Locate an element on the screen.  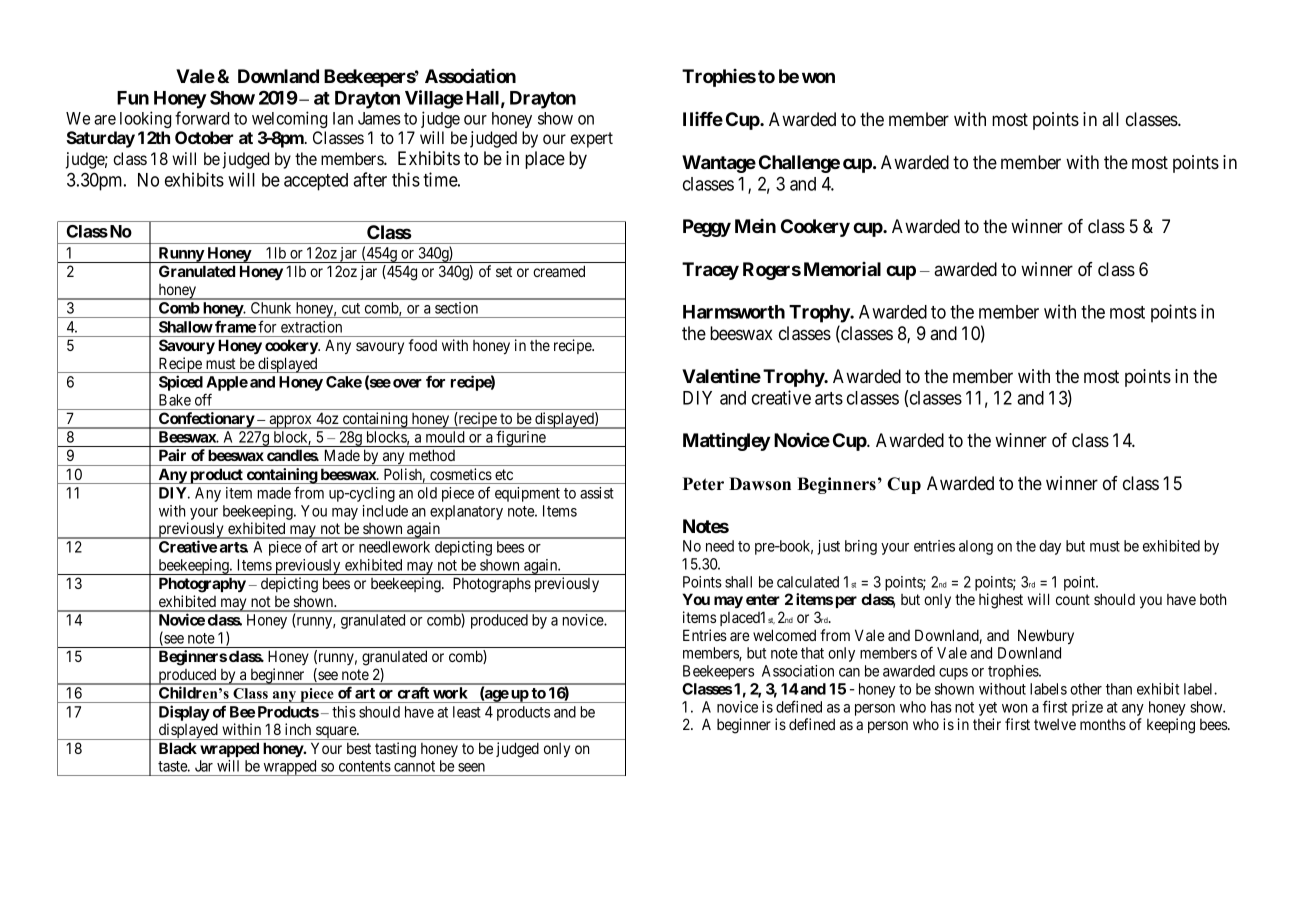
Mein is located at coordinates (755, 226).
